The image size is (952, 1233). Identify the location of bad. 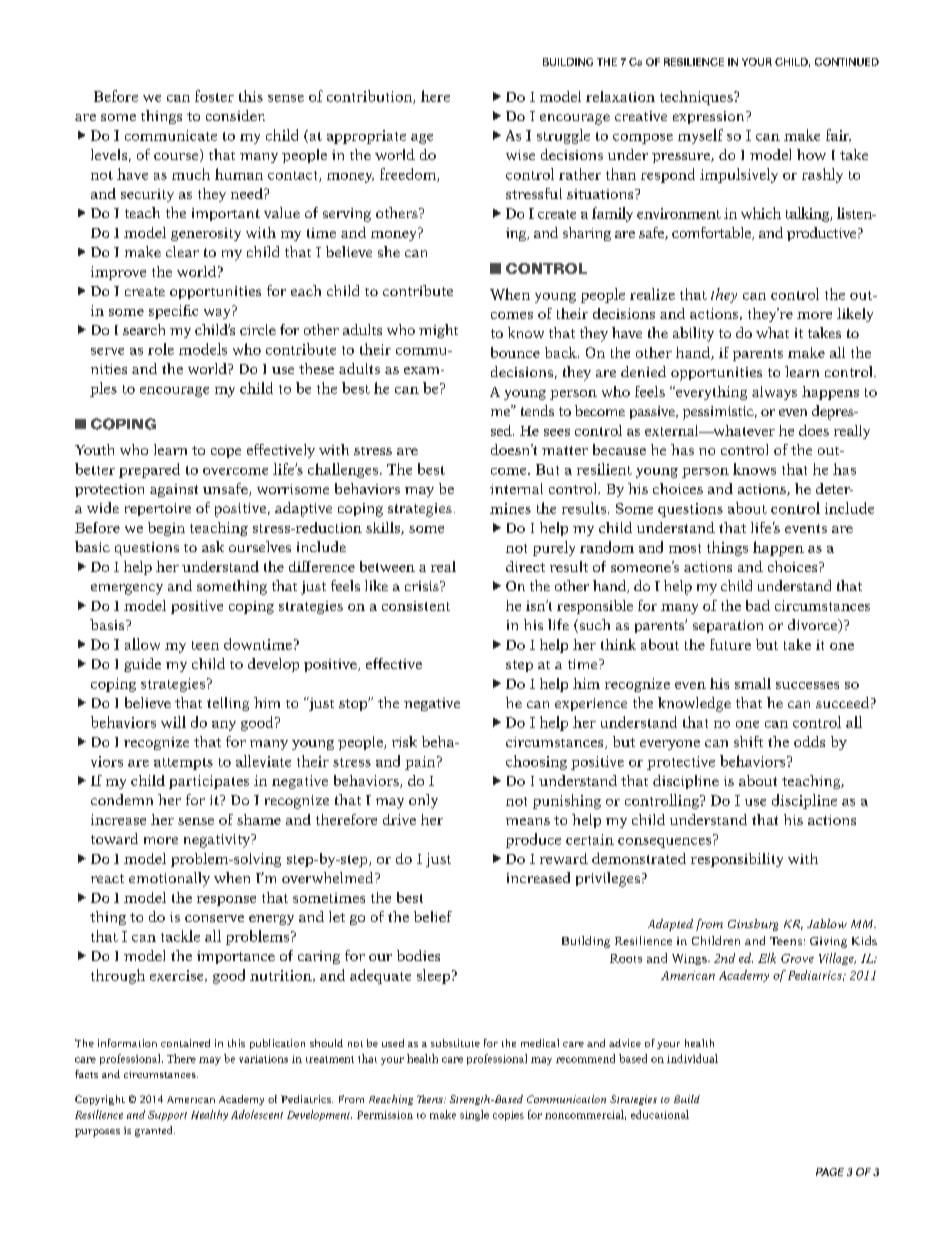
(758, 605).
